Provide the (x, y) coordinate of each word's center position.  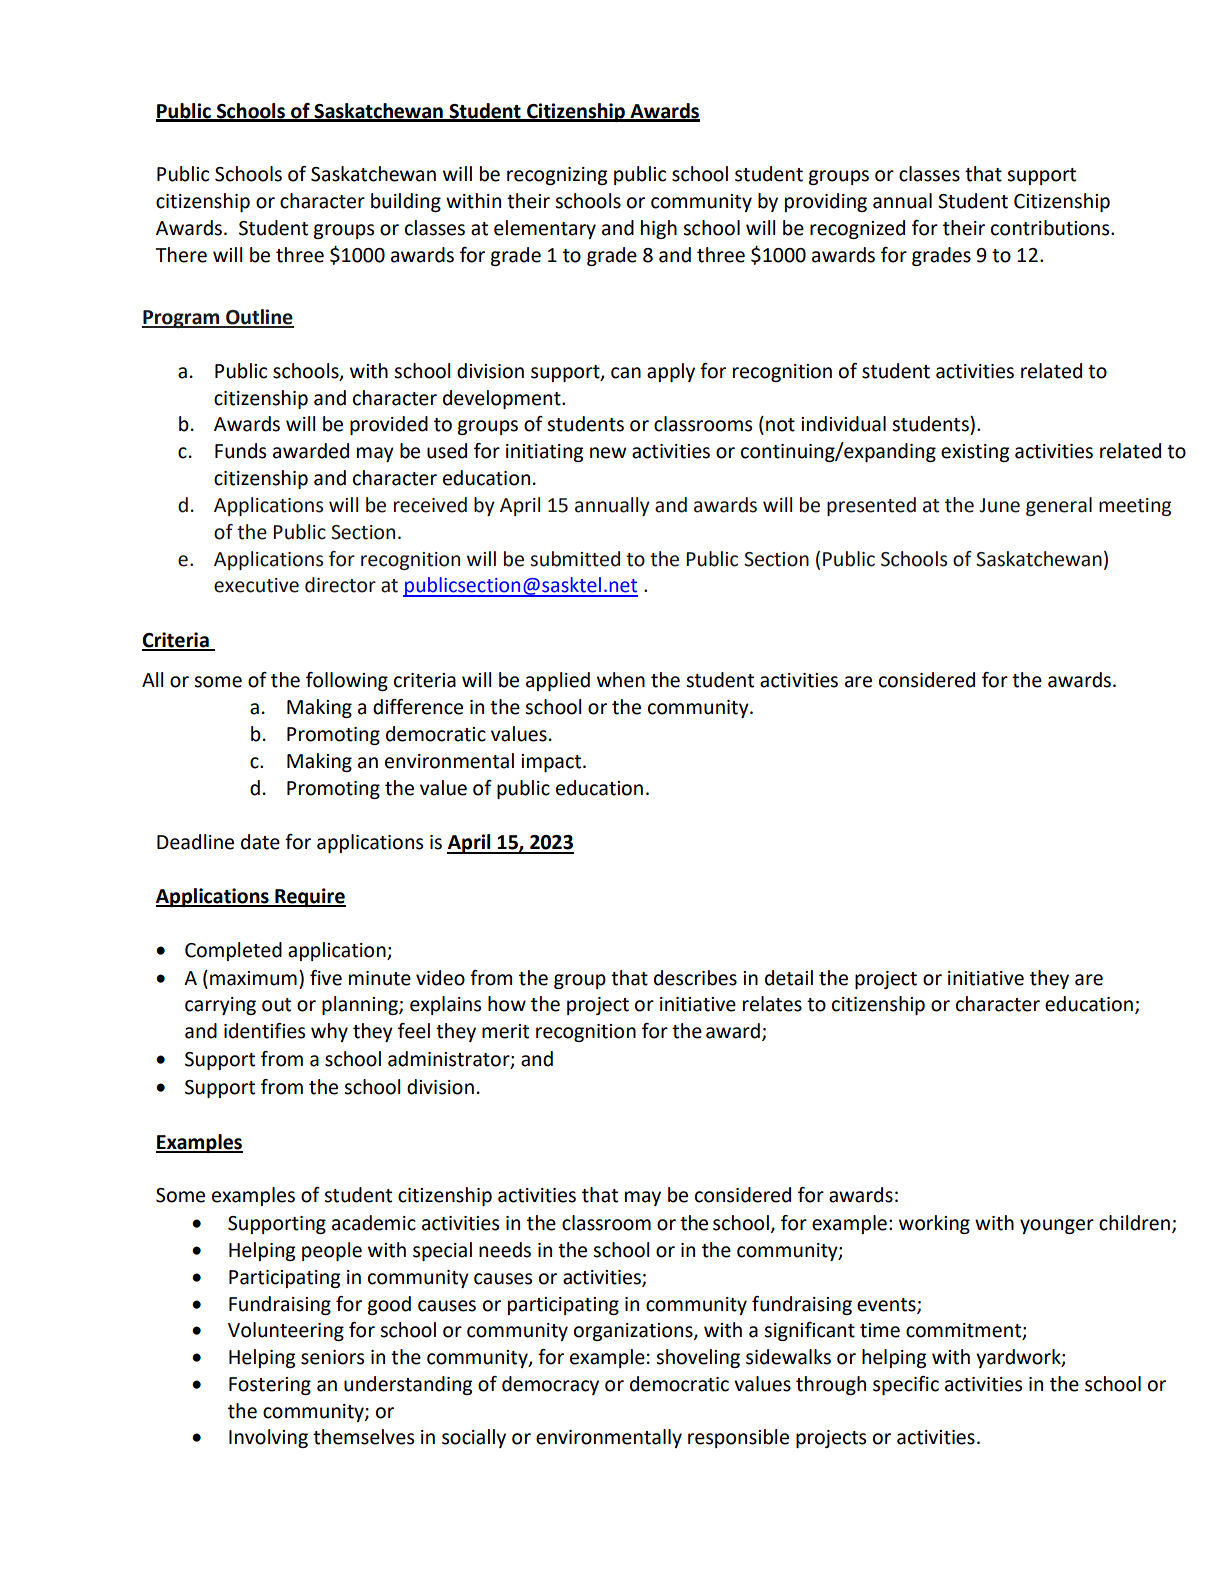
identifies (264, 1031)
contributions (1051, 228)
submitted (575, 559)
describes (695, 978)
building (406, 202)
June (999, 505)
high (659, 229)
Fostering (270, 1386)
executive (256, 585)
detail (789, 978)
